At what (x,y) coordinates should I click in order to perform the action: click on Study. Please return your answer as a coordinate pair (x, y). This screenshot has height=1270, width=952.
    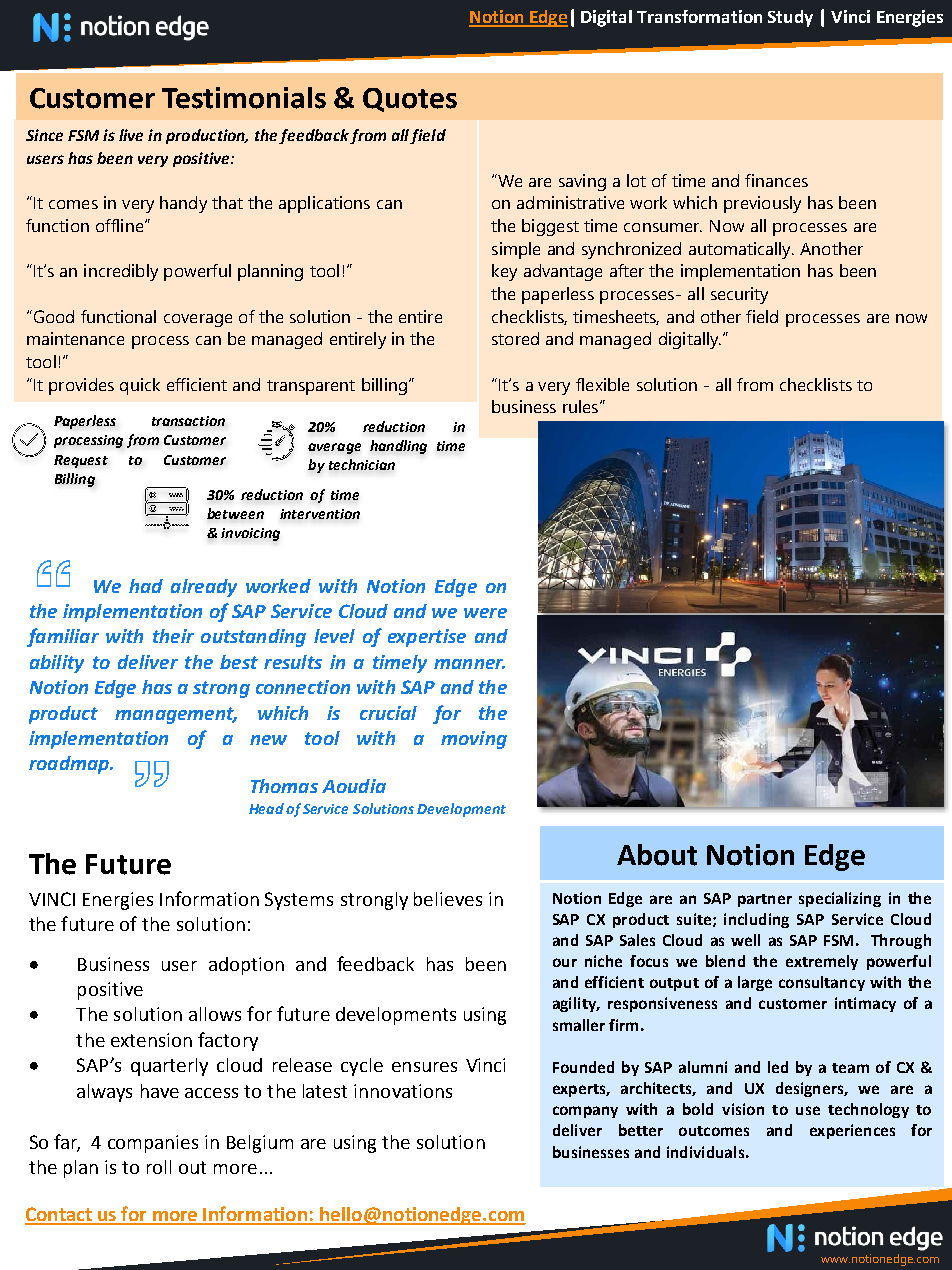
    Looking at the image, I should click on (790, 18).
